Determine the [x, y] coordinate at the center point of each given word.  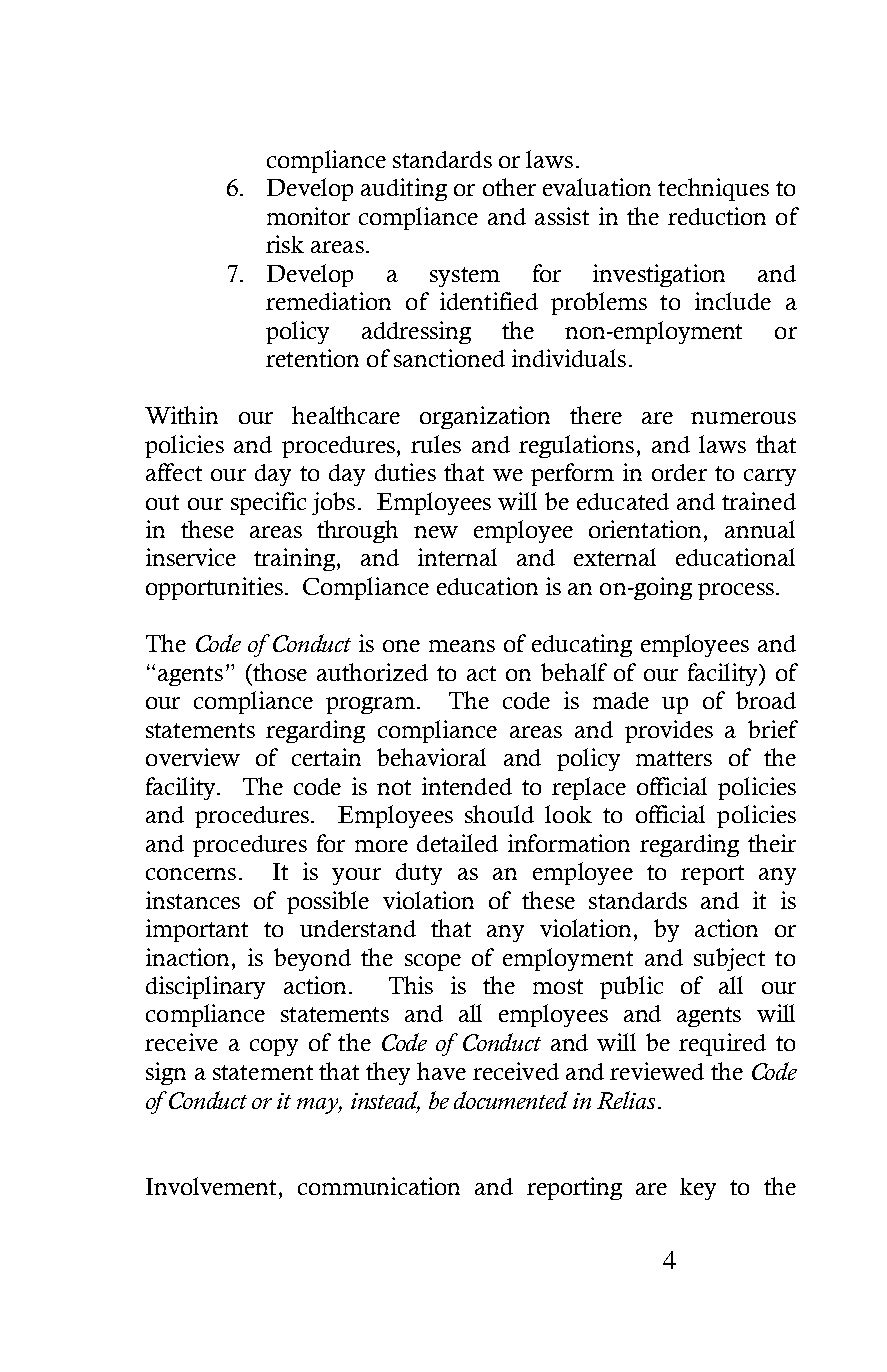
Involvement [211, 1186]
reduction [717, 216]
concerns [191, 874]
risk [285, 244]
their [772, 843]
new [436, 532]
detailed [457, 843]
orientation [647, 529]
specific [268, 503]
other [509, 187]
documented [511, 1100]
